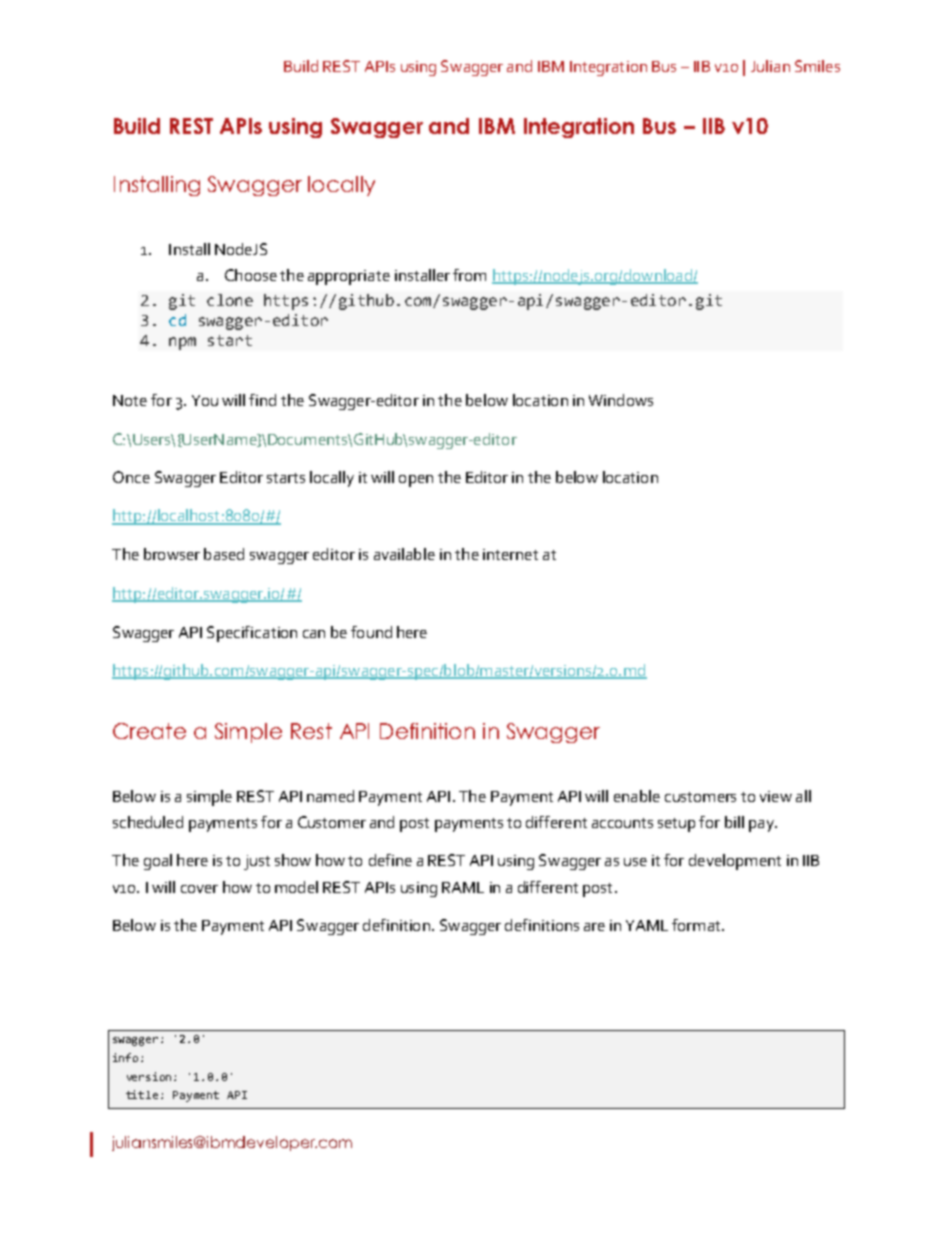 This document has width=952, height=1233. What do you see at coordinates (148, 822) in the document?
I see `scheduled` at bounding box center [148, 822].
